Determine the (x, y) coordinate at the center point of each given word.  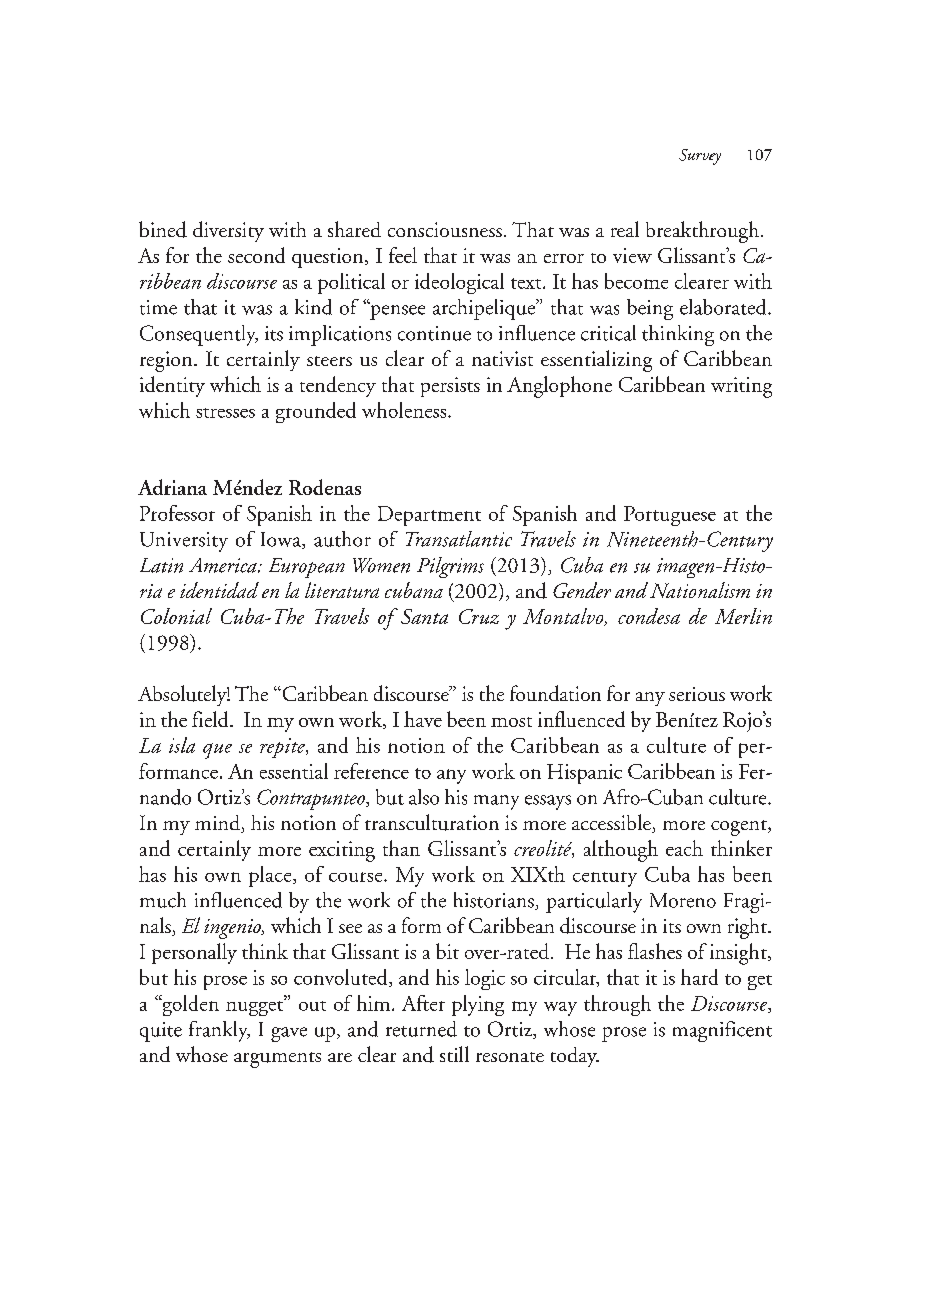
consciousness (445, 229)
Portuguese (670, 516)
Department (429, 516)
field (211, 719)
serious (697, 694)
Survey (700, 157)
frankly (219, 1031)
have (423, 719)
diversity (228, 231)
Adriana (172, 487)
